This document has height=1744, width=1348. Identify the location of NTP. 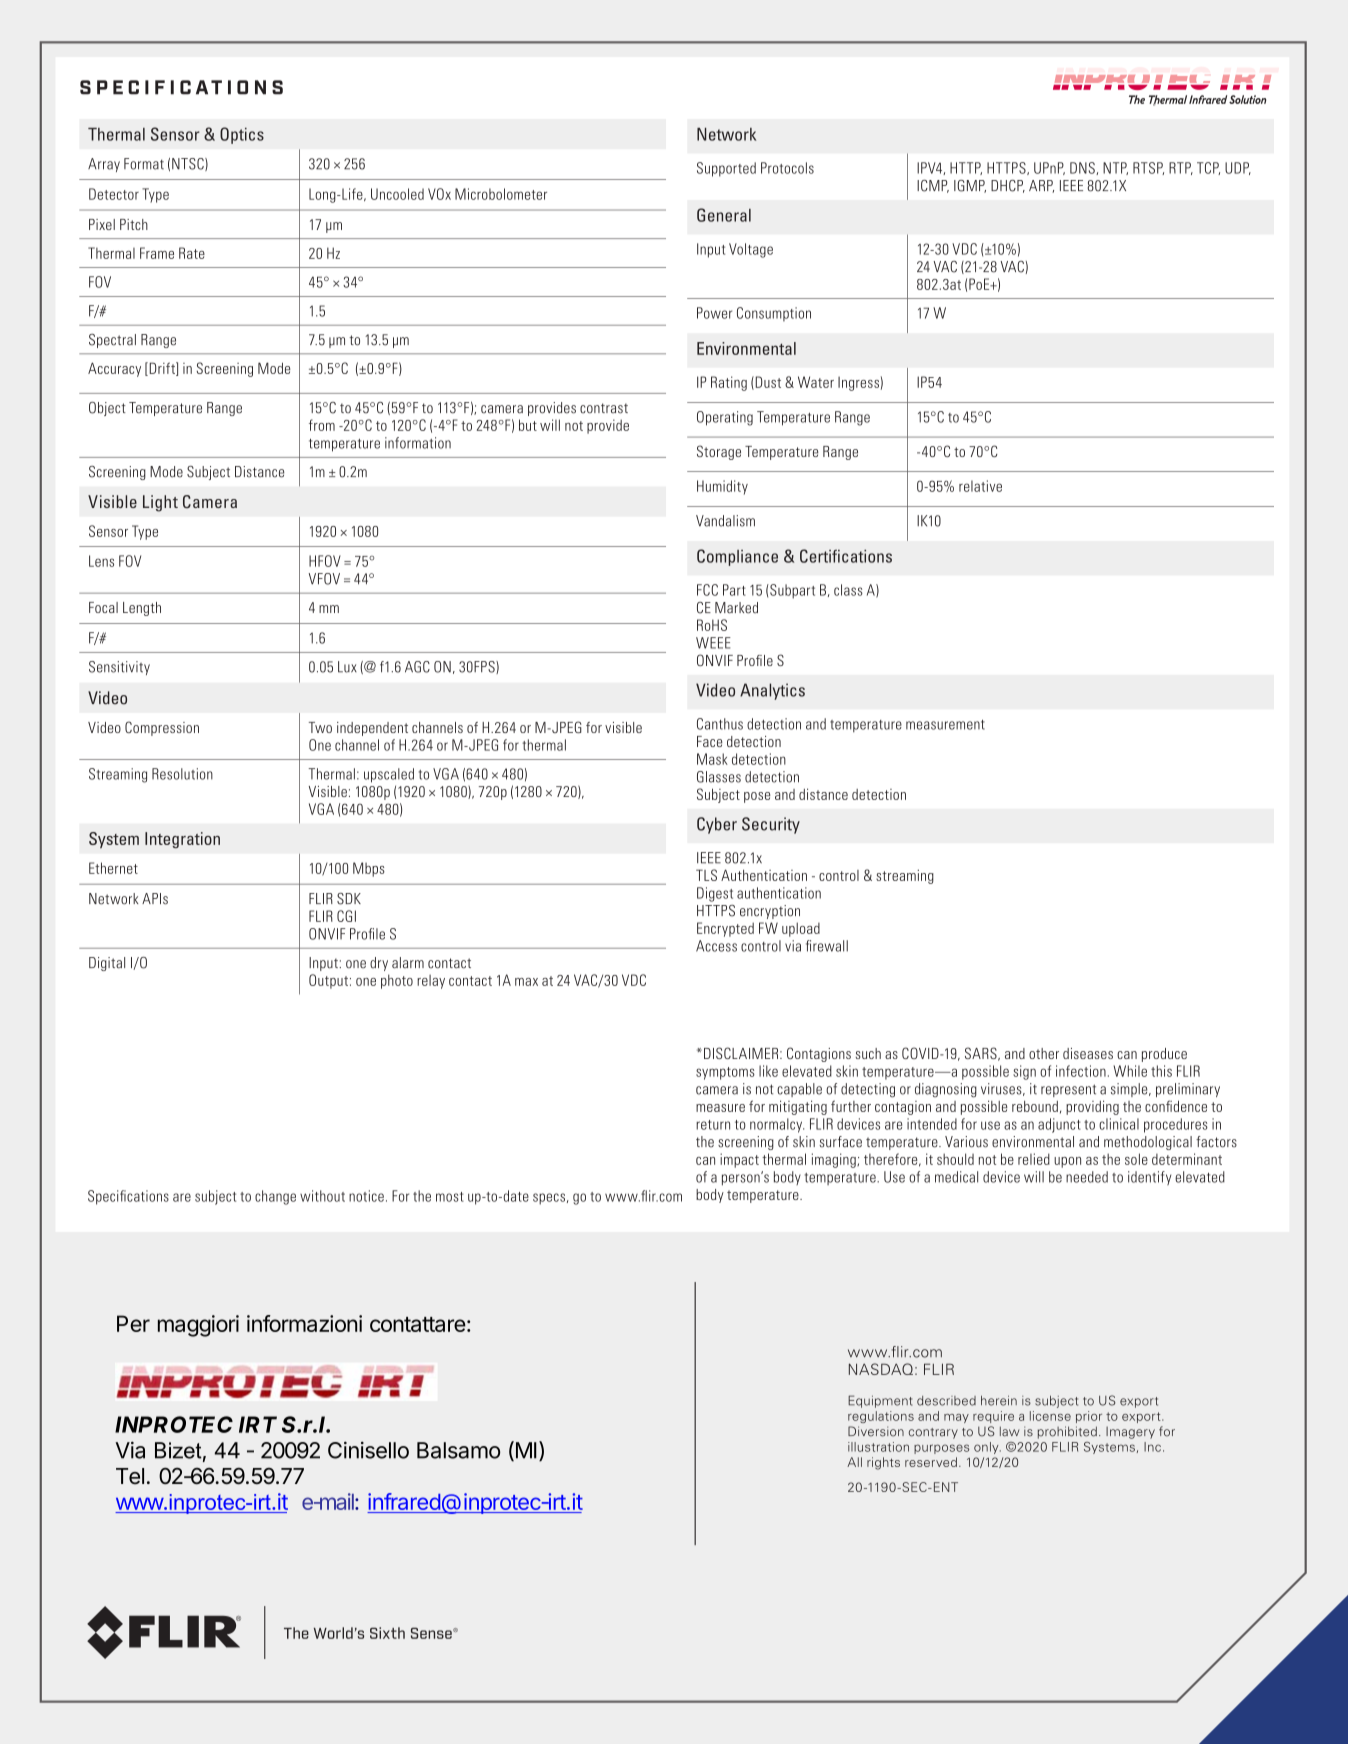
(1115, 168).
